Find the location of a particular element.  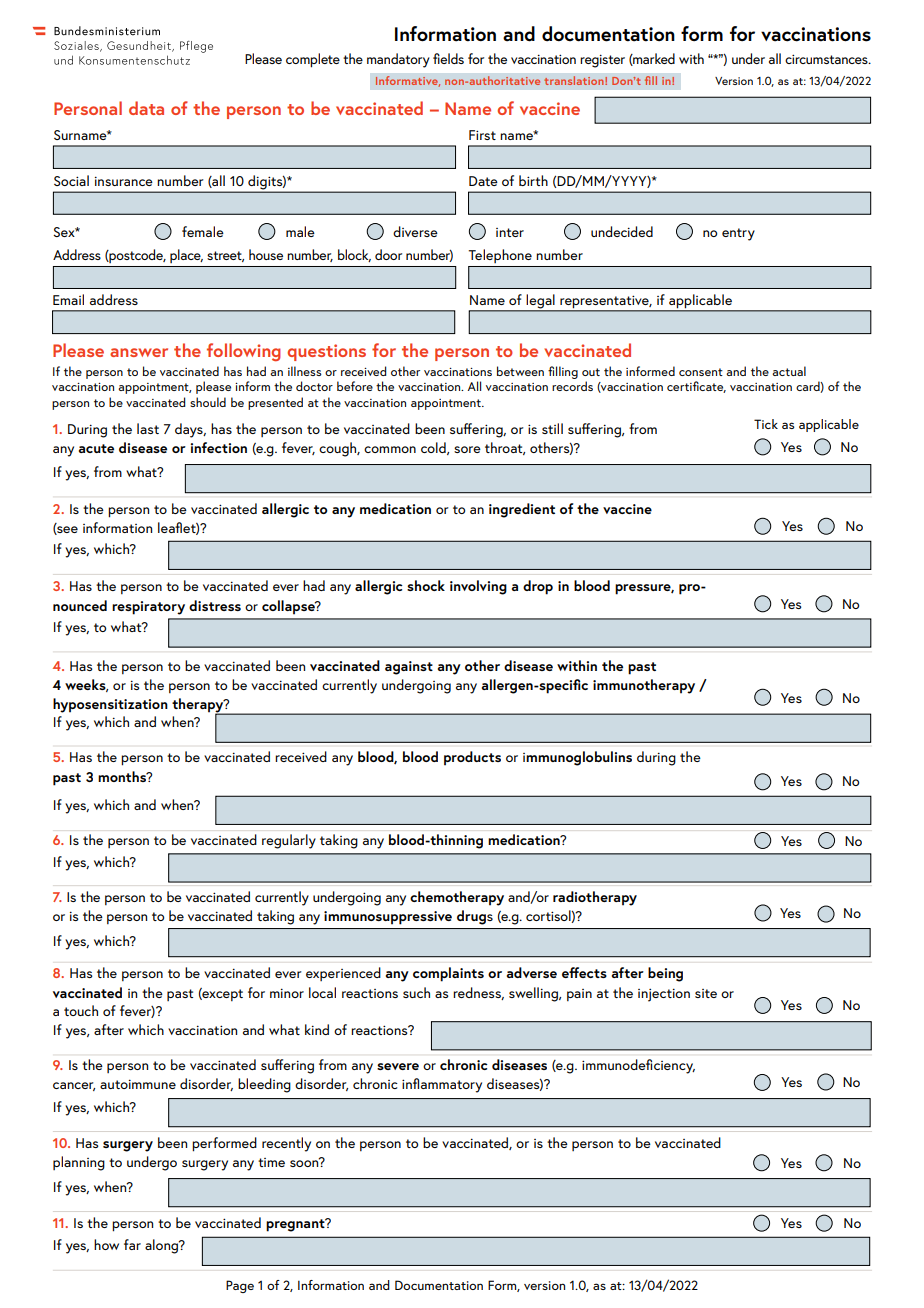

regularly is located at coordinates (289, 841).
